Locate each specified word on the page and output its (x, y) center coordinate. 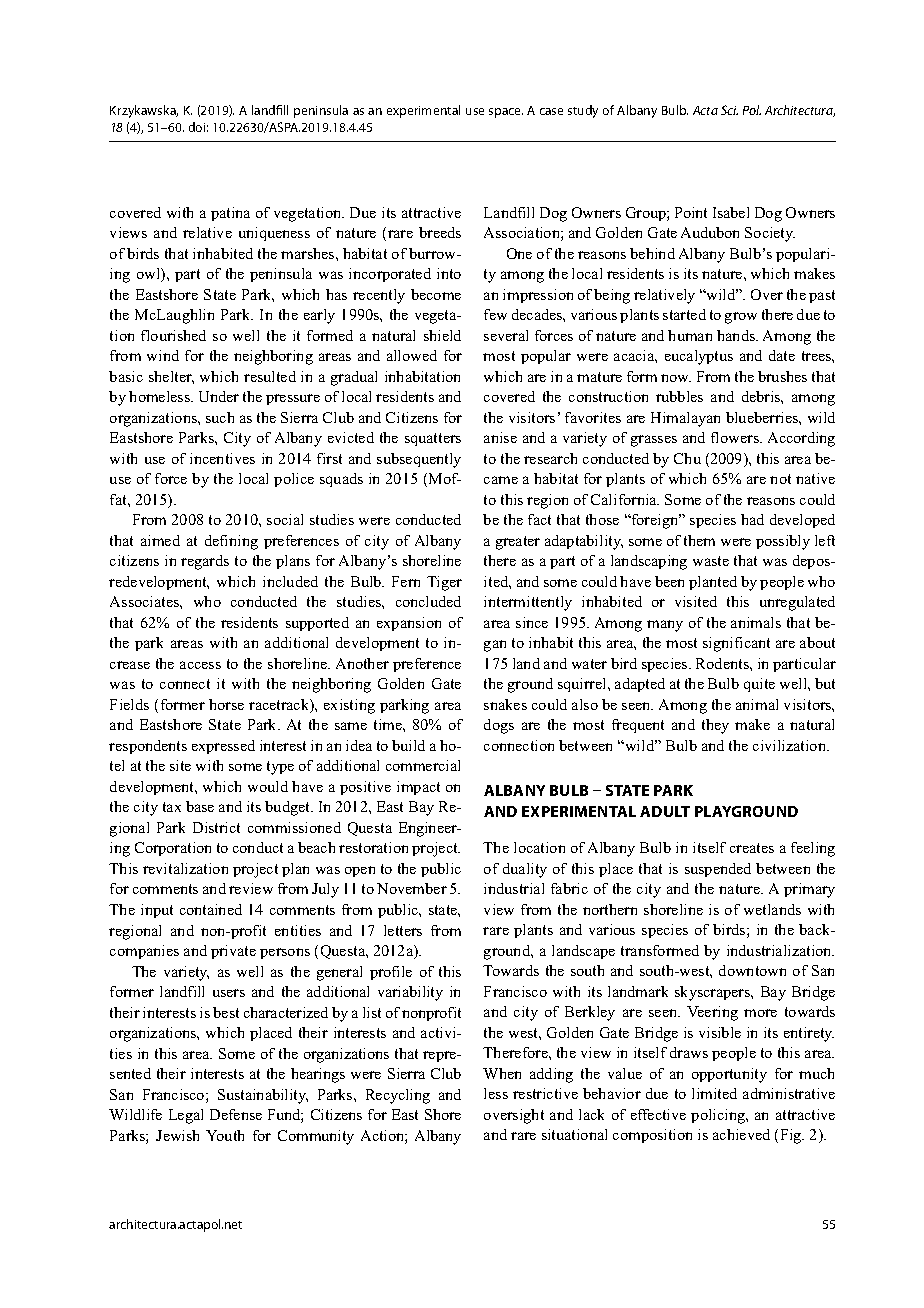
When (502, 1073)
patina (230, 214)
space (506, 113)
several (506, 335)
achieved (741, 1134)
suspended (718, 870)
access (200, 665)
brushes (782, 376)
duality (525, 870)
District (216, 827)
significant (736, 644)
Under (219, 396)
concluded (428, 601)
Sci (729, 110)
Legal (186, 1116)
